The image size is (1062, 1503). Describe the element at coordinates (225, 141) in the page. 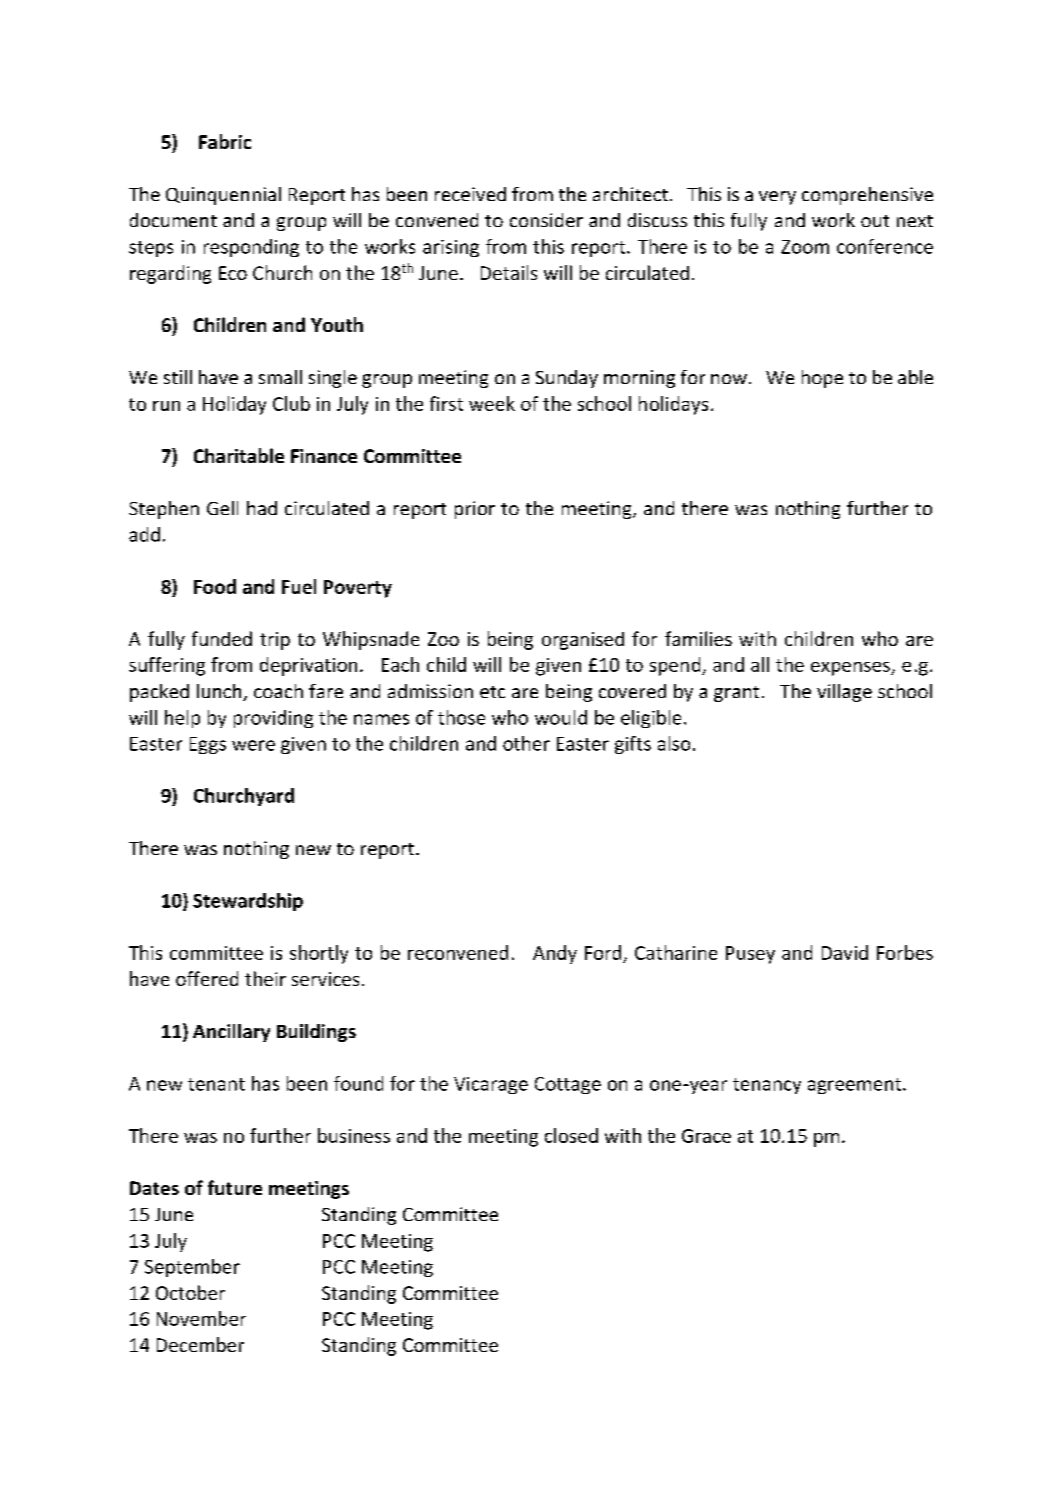

I see `Fabric` at that location.
